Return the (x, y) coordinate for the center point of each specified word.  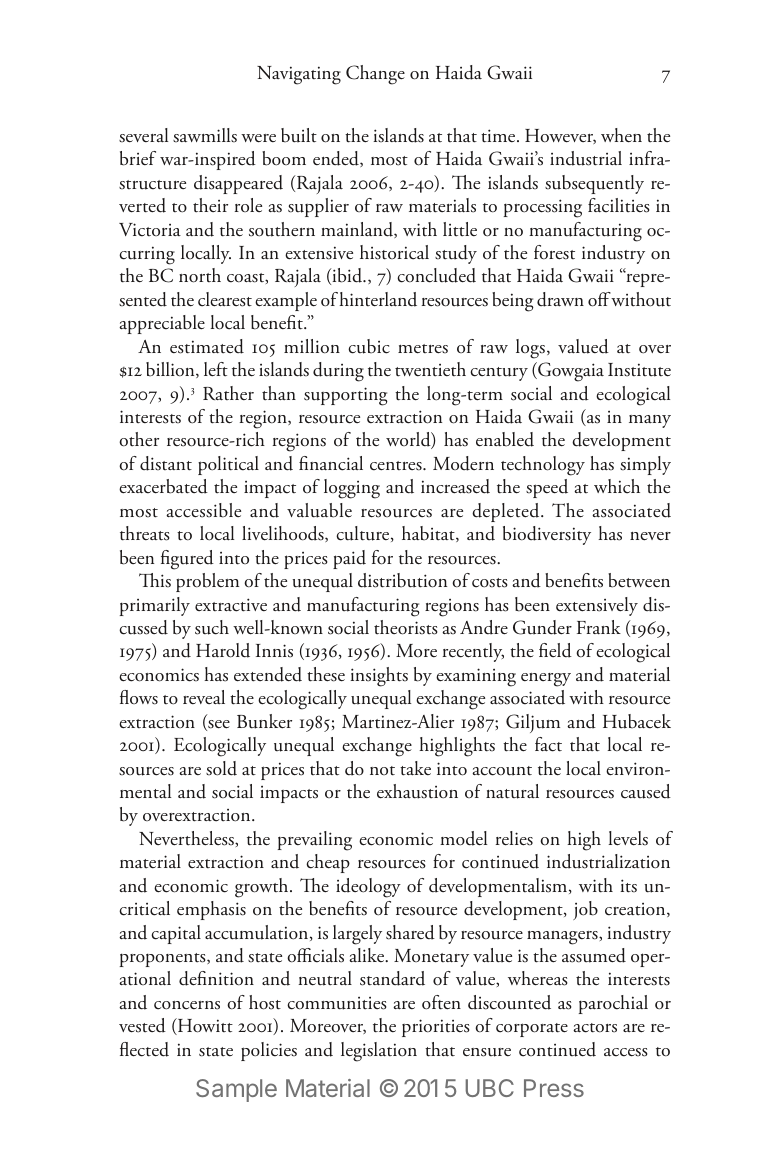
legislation (379, 1052)
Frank (599, 627)
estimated (207, 346)
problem (207, 582)
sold (221, 768)
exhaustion (417, 791)
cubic (369, 346)
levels (628, 838)
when (621, 135)
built (299, 135)
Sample (236, 1090)
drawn (560, 299)
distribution (402, 580)
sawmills (205, 135)
